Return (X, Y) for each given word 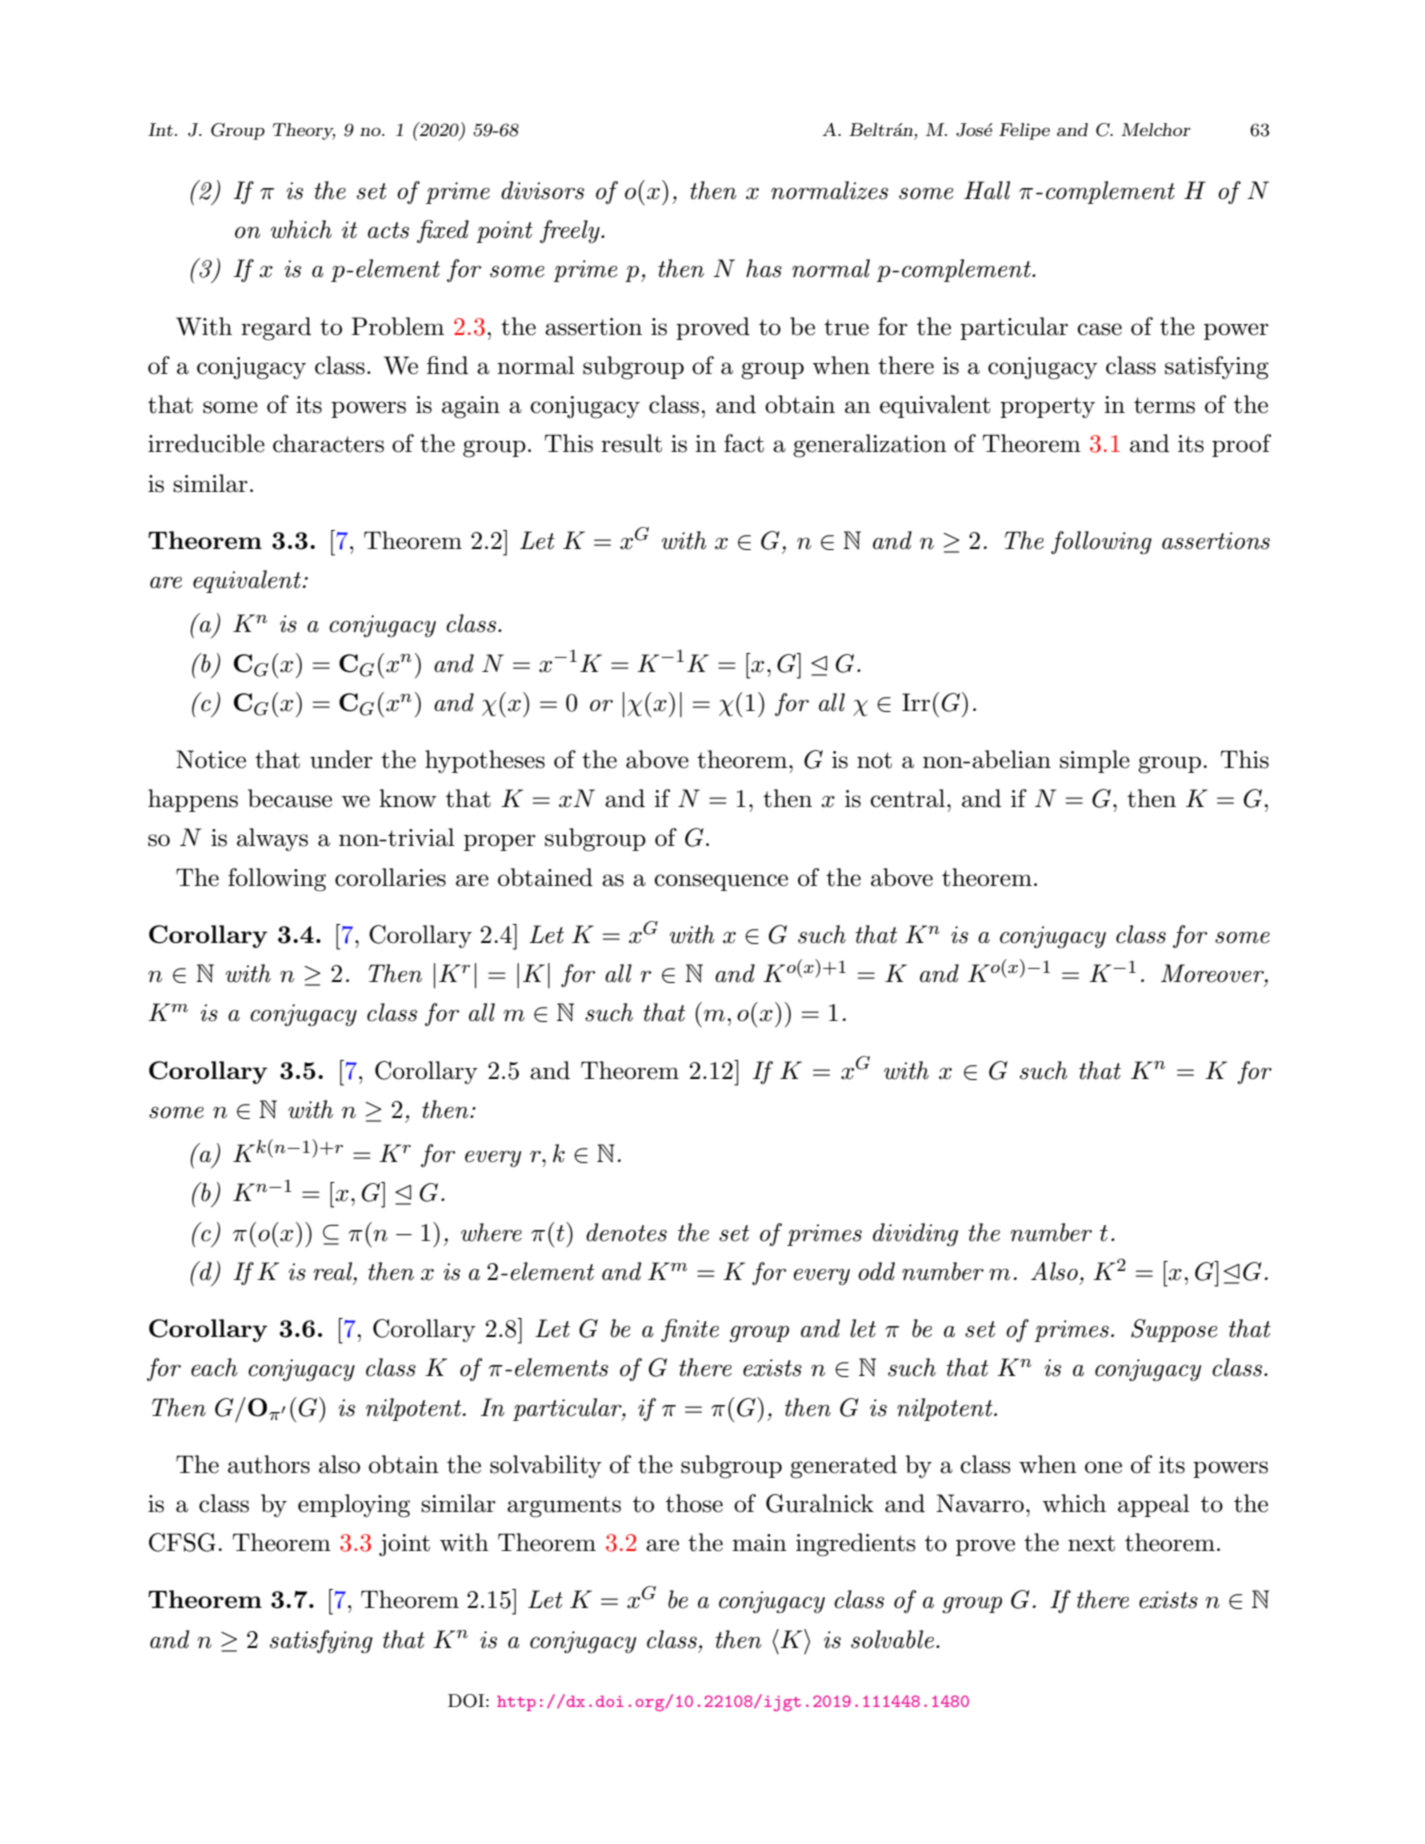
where (491, 1232)
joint (404, 1545)
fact (744, 443)
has (764, 268)
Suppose (1174, 1330)
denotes (626, 1232)
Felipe (1024, 131)
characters (328, 443)
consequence (721, 882)
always (272, 839)
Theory (304, 131)
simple (1095, 761)
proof (1241, 445)
